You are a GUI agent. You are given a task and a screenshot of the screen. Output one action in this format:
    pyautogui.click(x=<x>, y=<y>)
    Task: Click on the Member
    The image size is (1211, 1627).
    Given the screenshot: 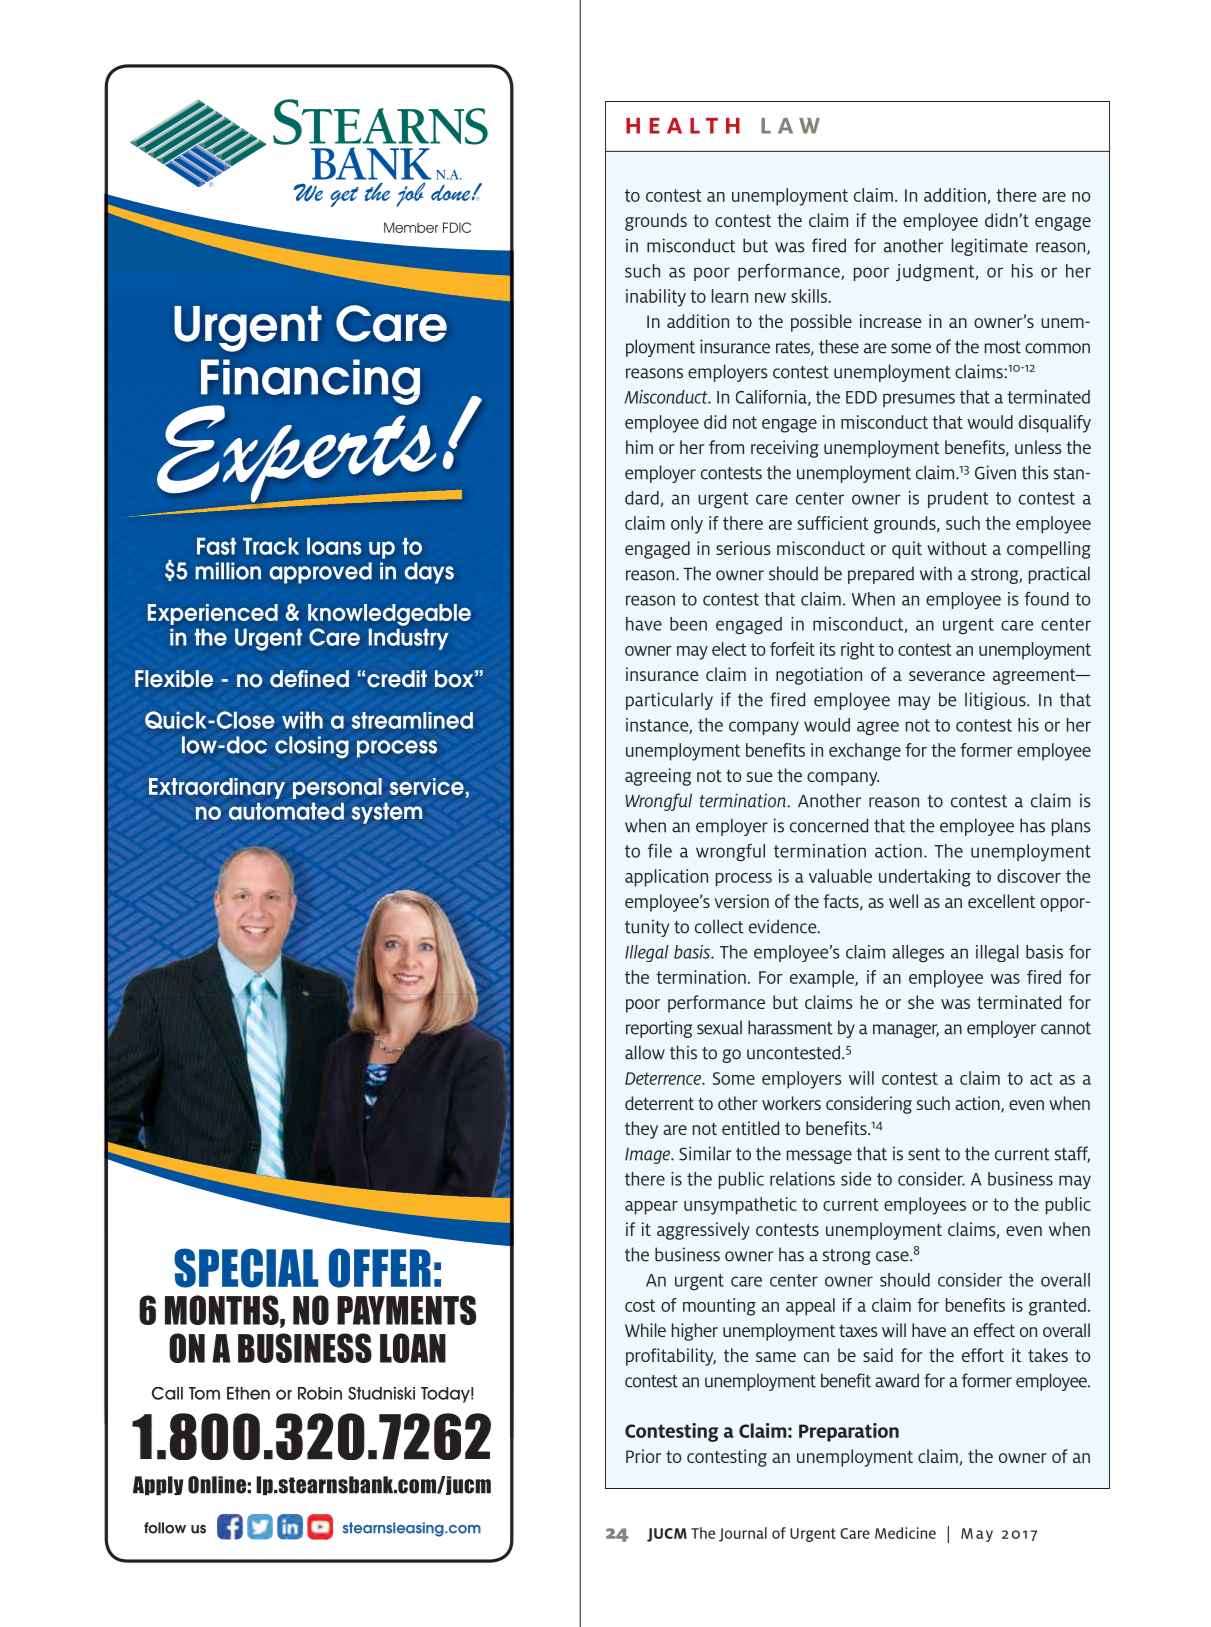 What is the action you would take?
    pyautogui.click(x=411, y=227)
